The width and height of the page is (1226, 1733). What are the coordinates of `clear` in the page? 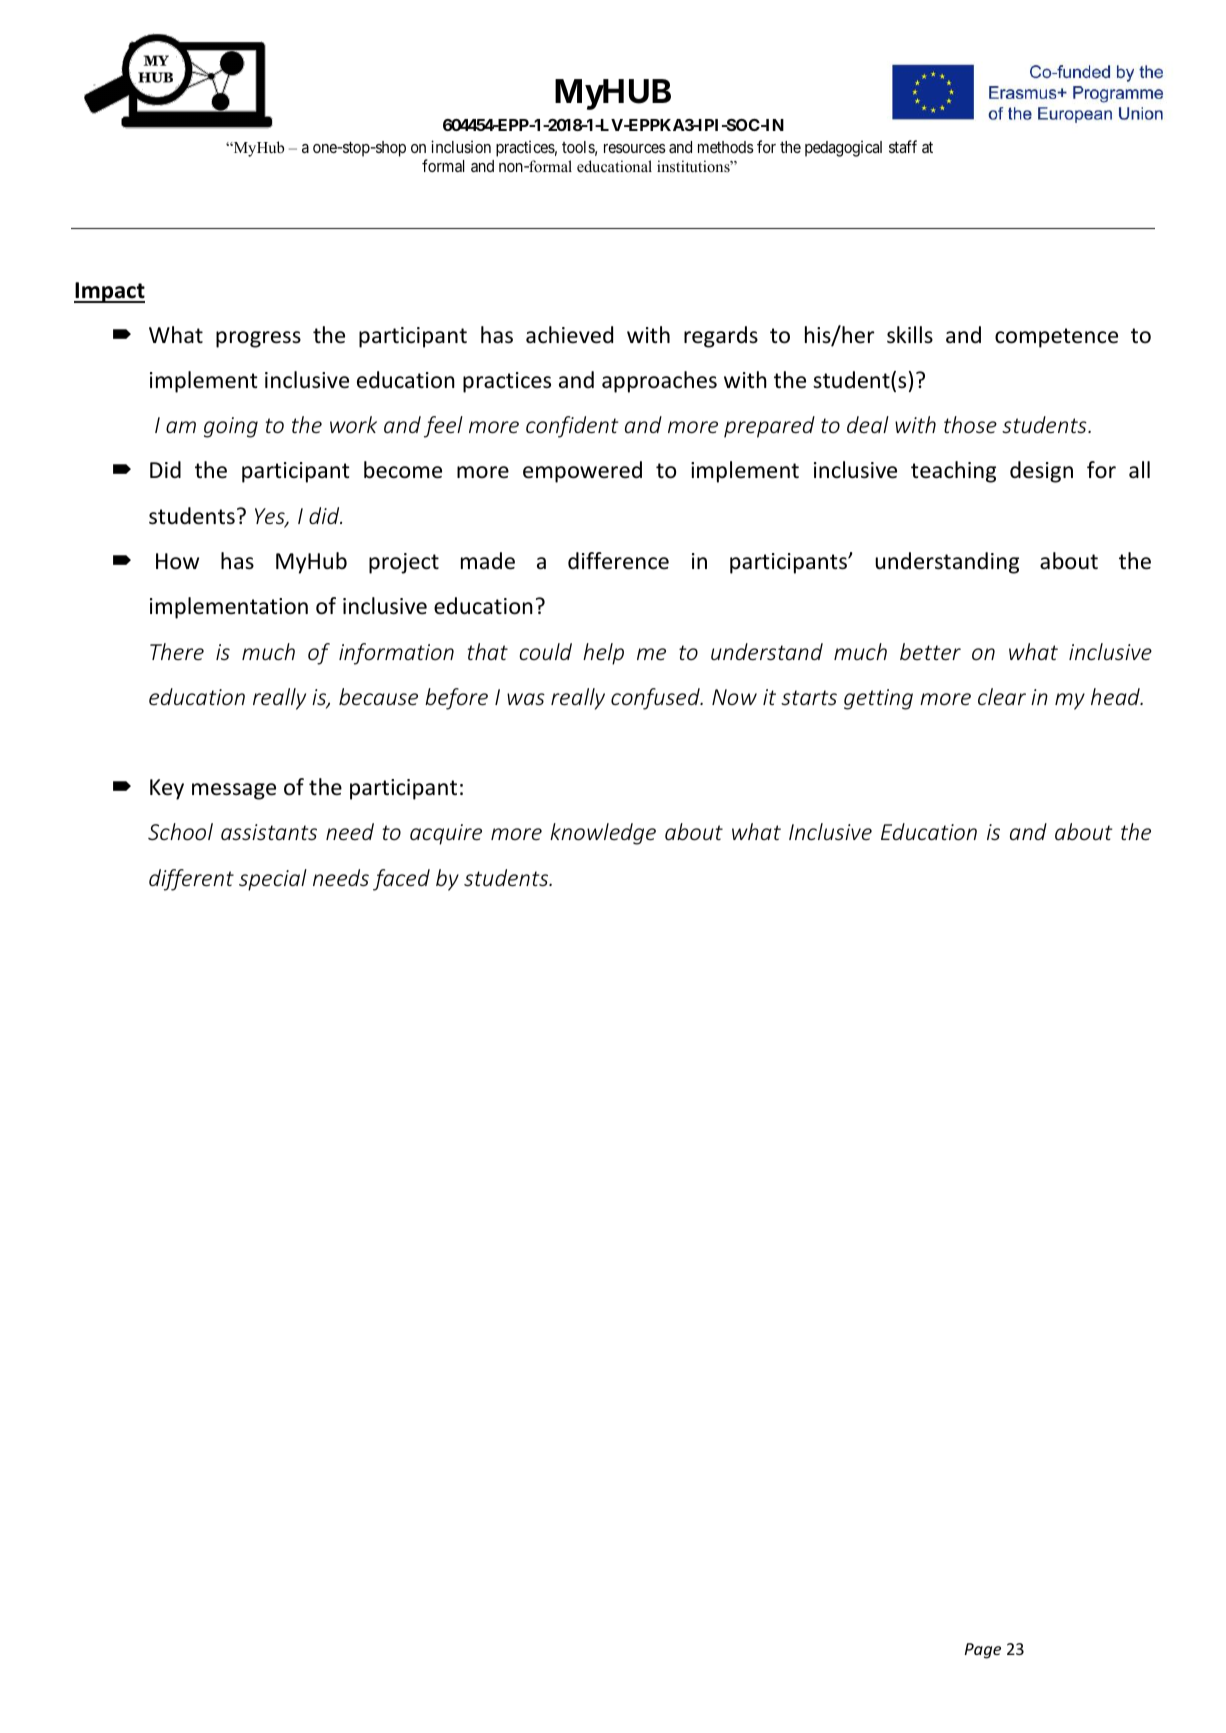 It's located at (1002, 696).
